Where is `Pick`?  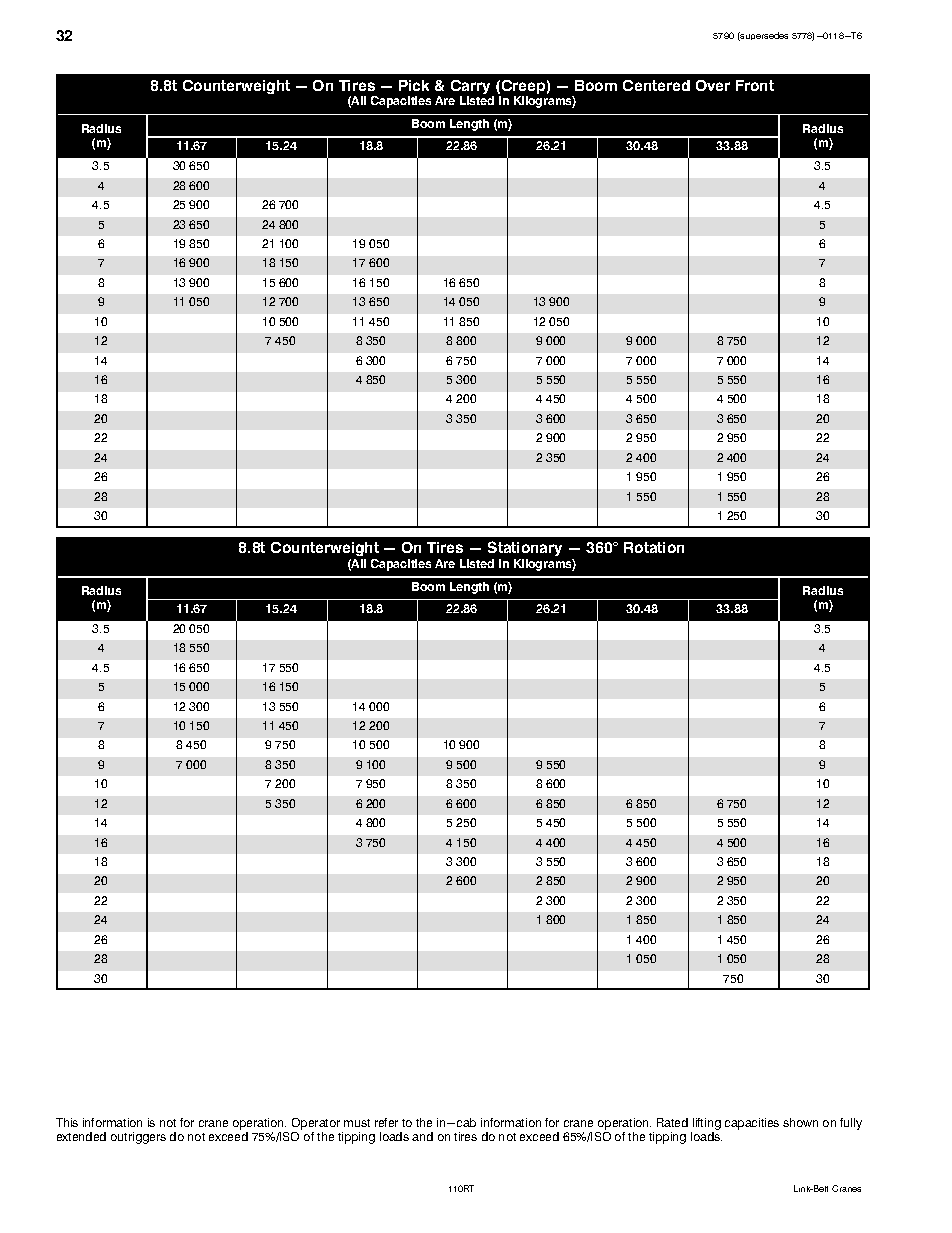 Pick is located at coordinates (414, 85).
